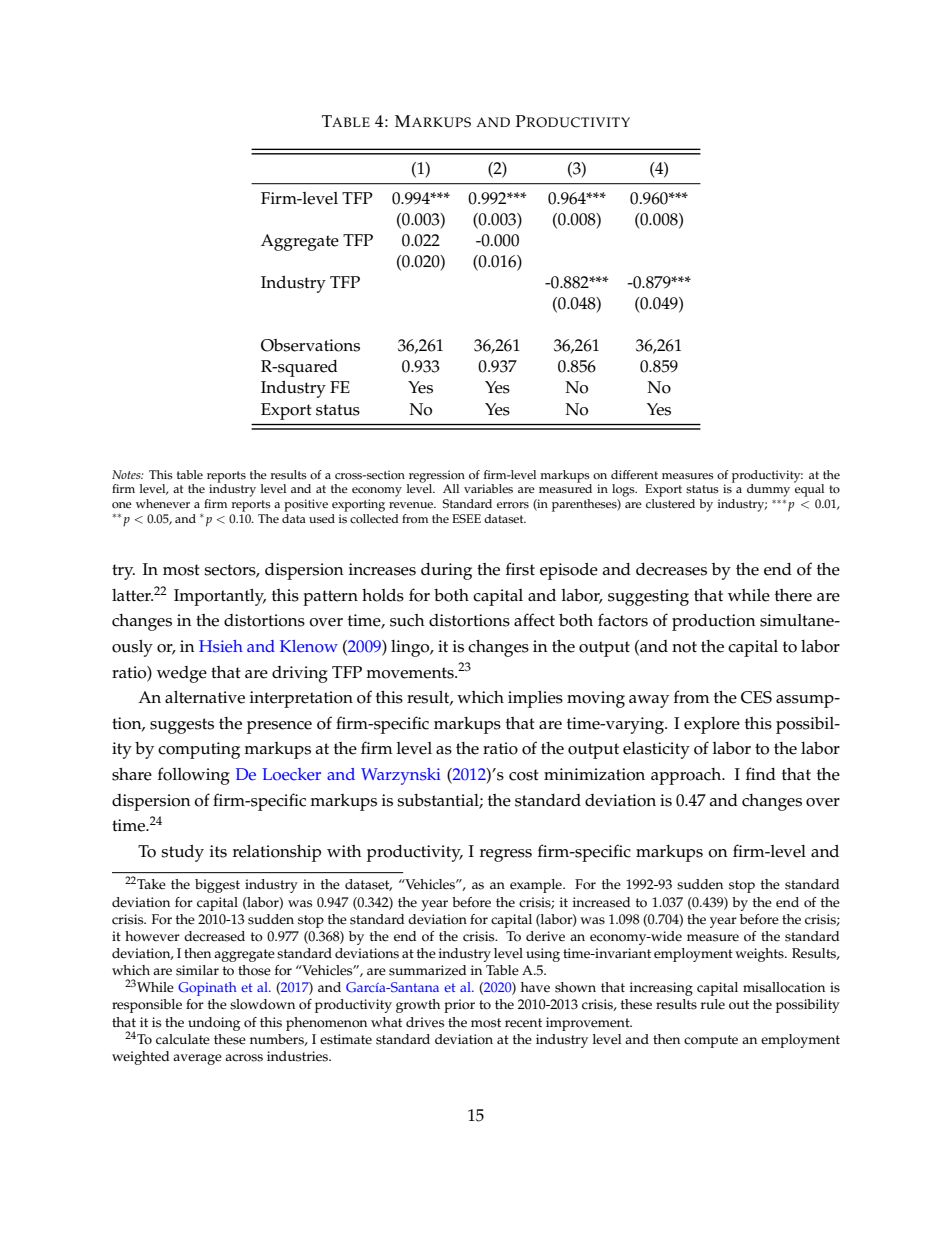 The height and width of the image is (1233, 952). Describe the element at coordinates (488, 489) in the image. I see `variables` at that location.
